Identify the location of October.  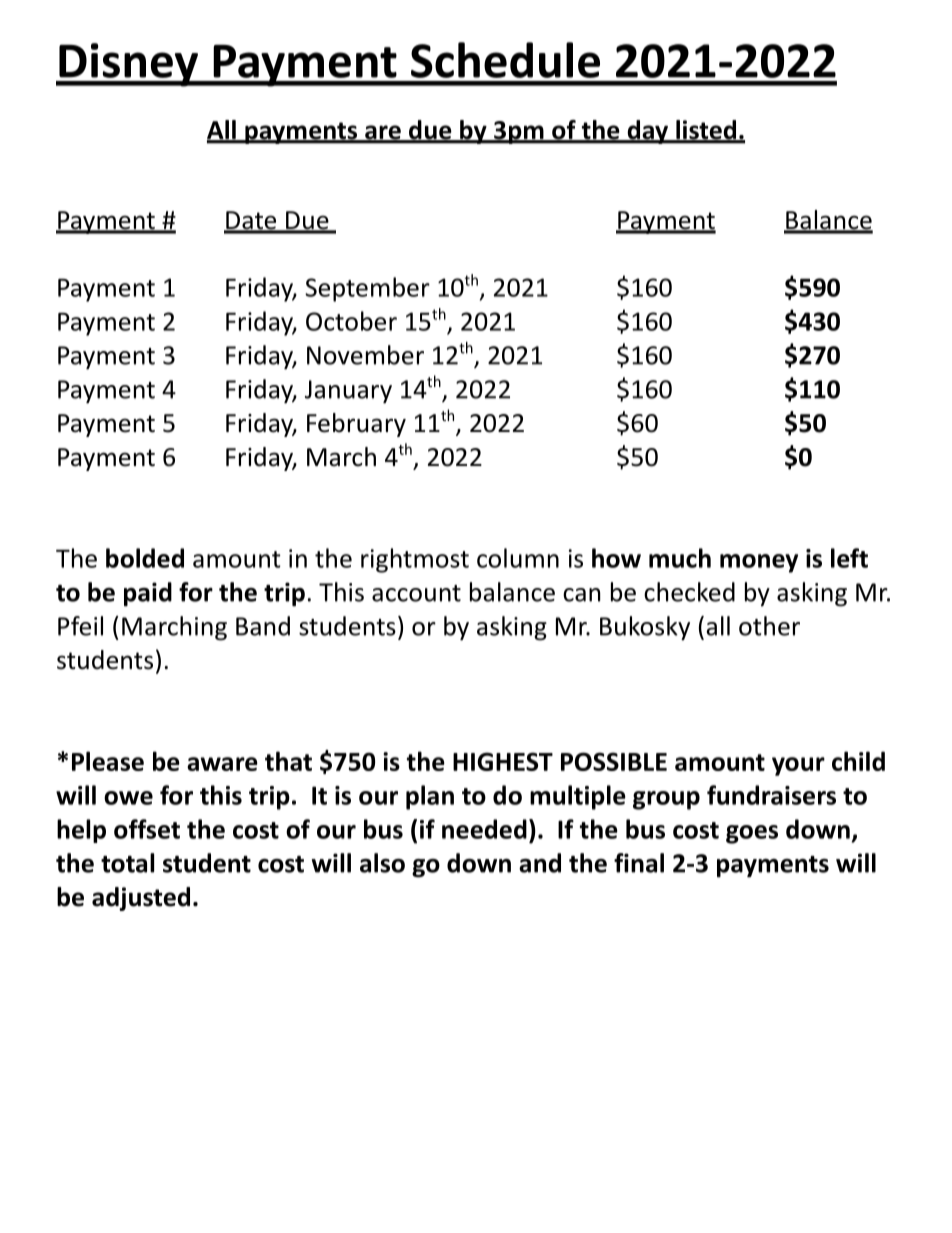
(351, 321).
